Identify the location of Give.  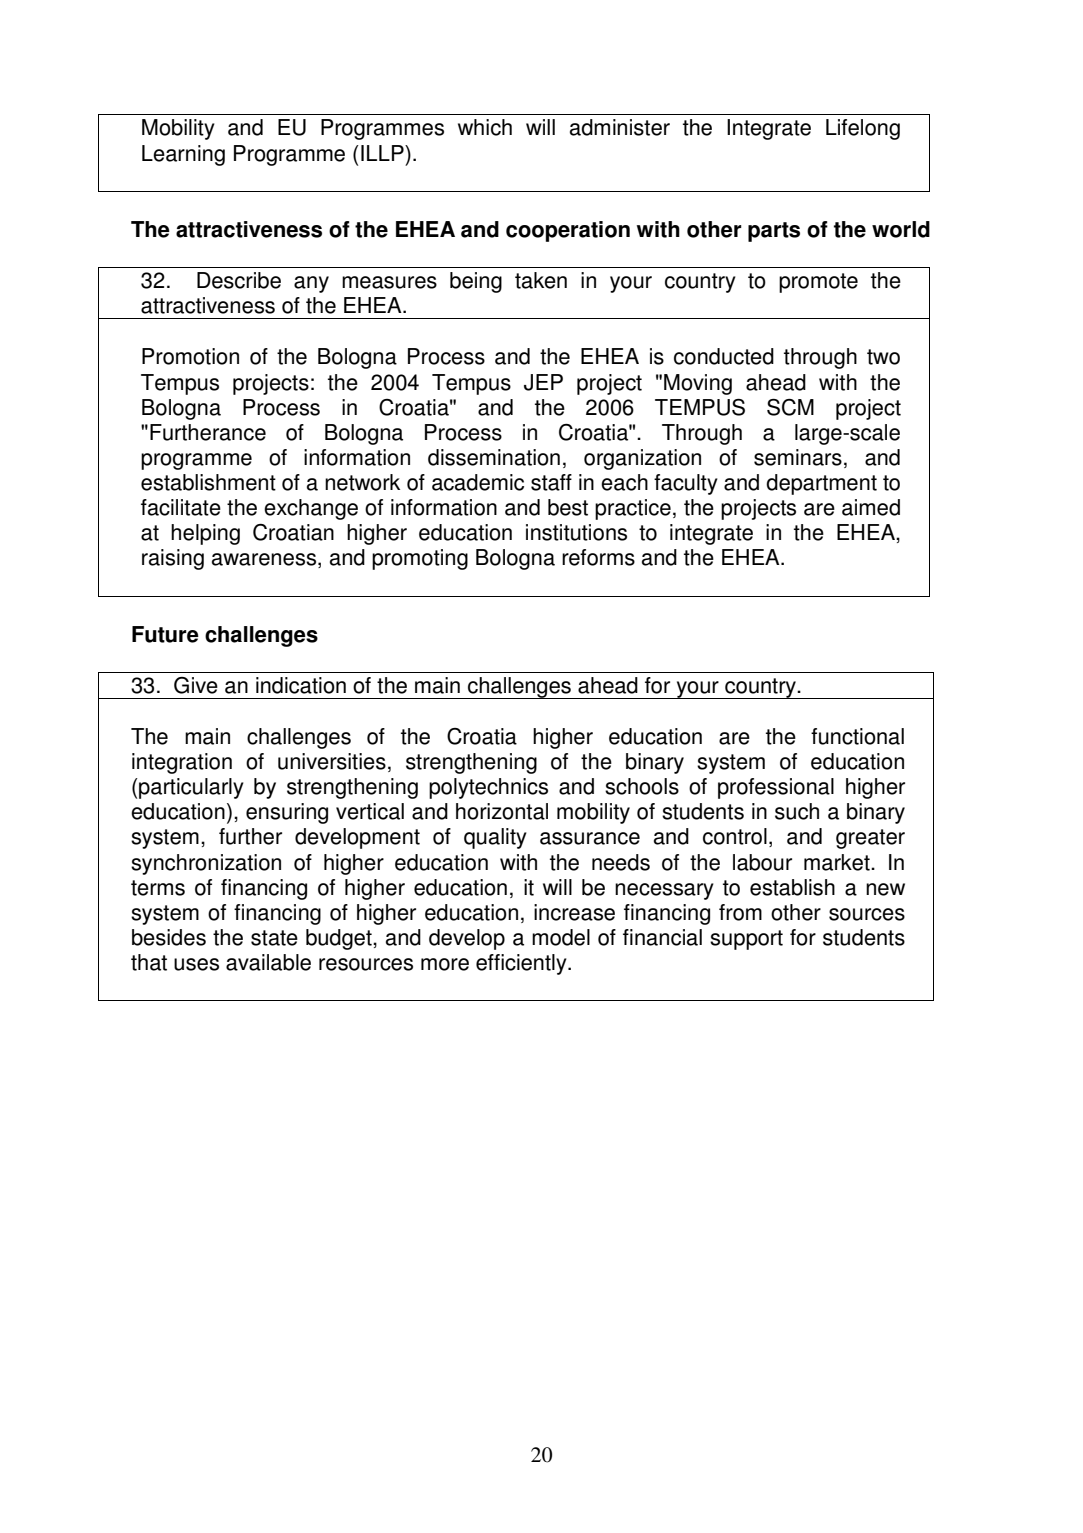
(196, 685).
